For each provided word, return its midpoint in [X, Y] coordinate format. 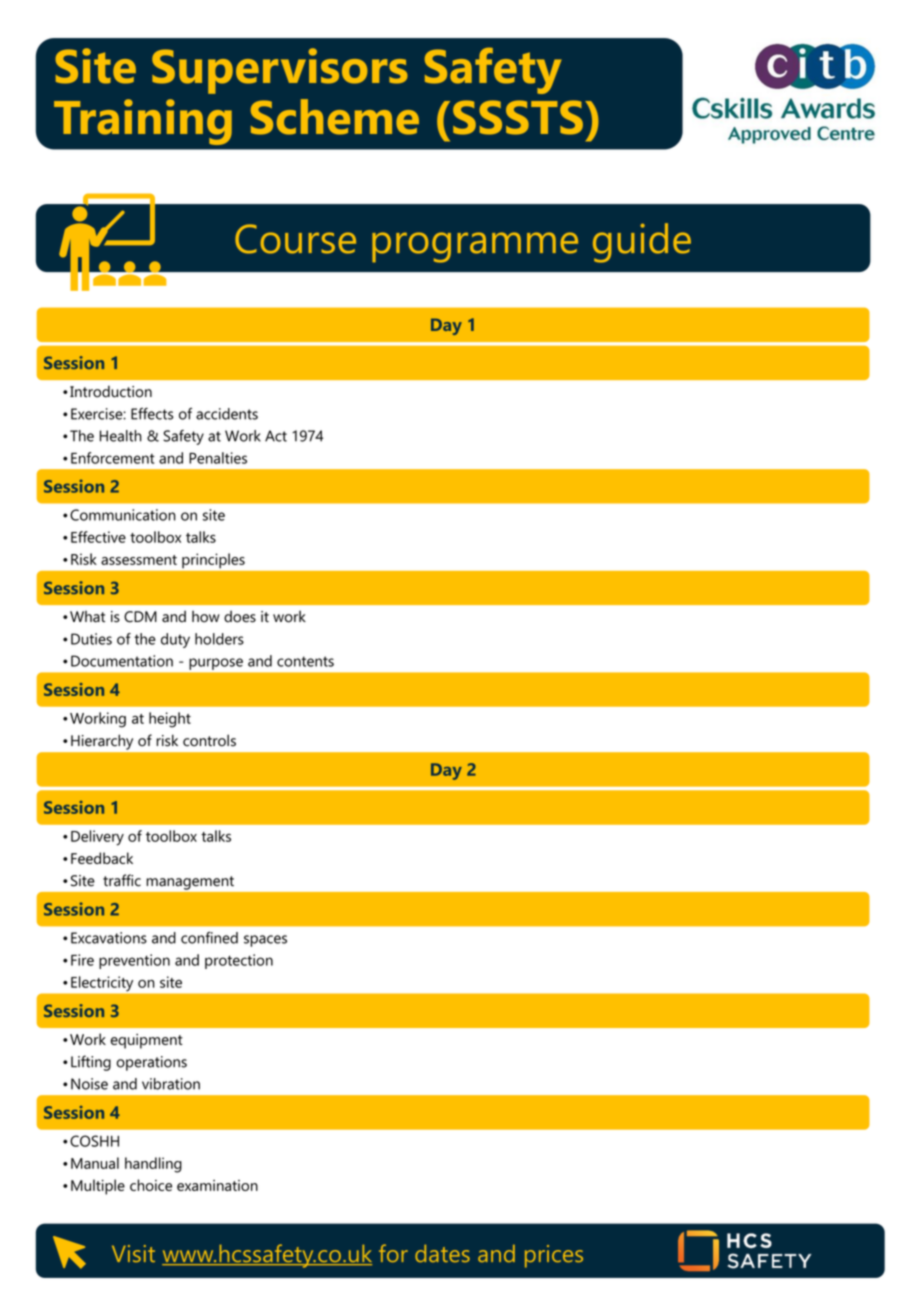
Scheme [335, 117]
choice [151, 1185]
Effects [152, 414]
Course [295, 239]
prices [554, 1256]
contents [305, 661]
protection [239, 961]
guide [642, 243]
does [240, 616]
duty [175, 640]
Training [143, 122]
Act [276, 436]
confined [209, 937]
